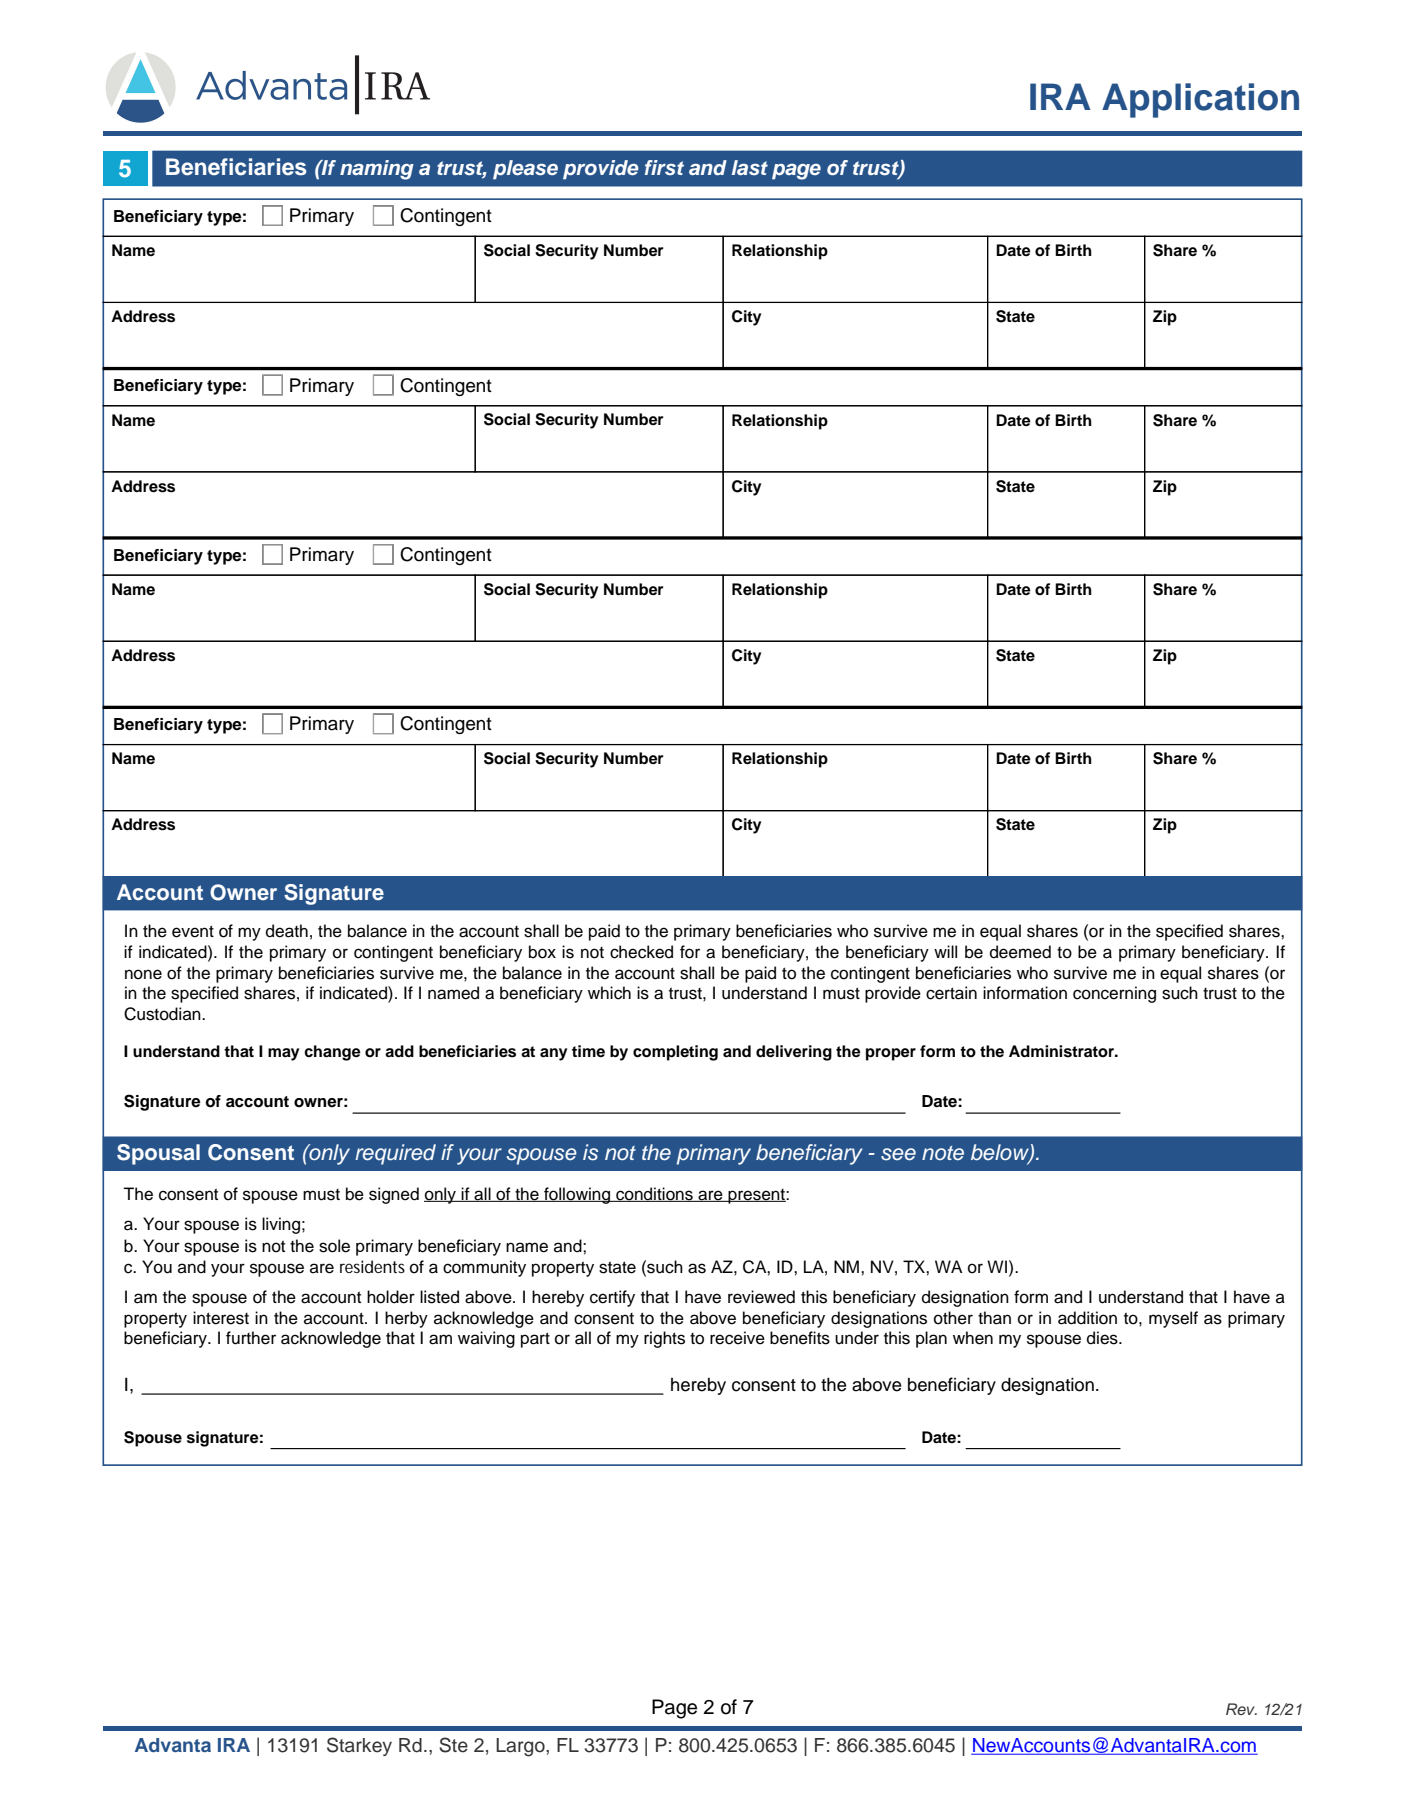  I want to click on first, so click(664, 167).
